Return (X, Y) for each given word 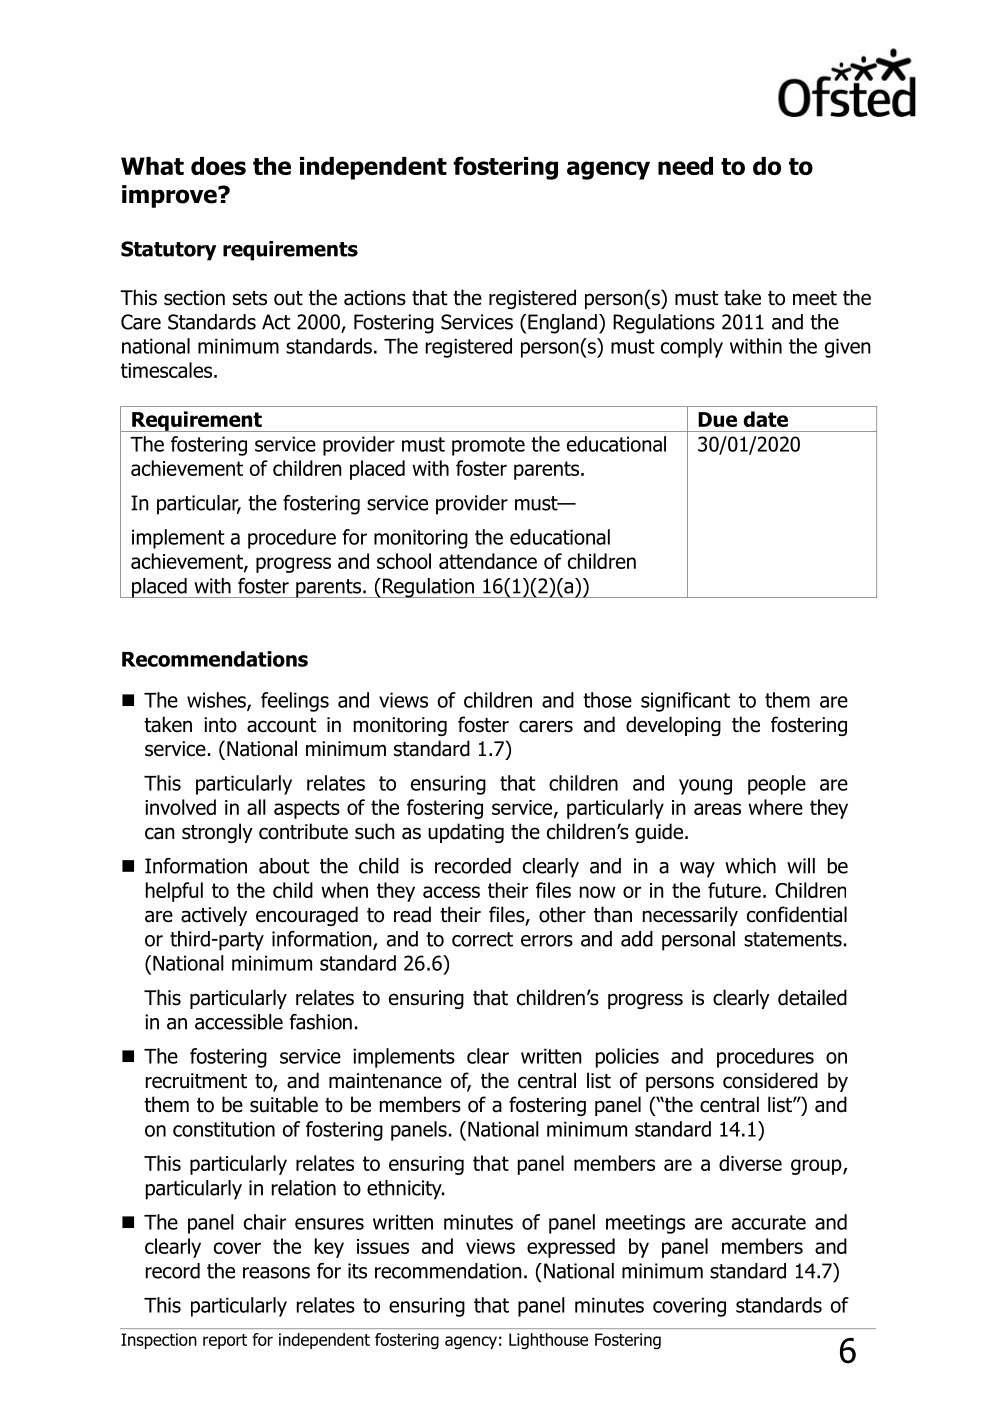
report (225, 1341)
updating (466, 833)
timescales (168, 370)
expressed (571, 1248)
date (765, 419)
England (562, 324)
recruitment (196, 1081)
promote (488, 446)
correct (482, 939)
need (685, 166)
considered (770, 1080)
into (220, 725)
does (218, 166)
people (777, 785)
